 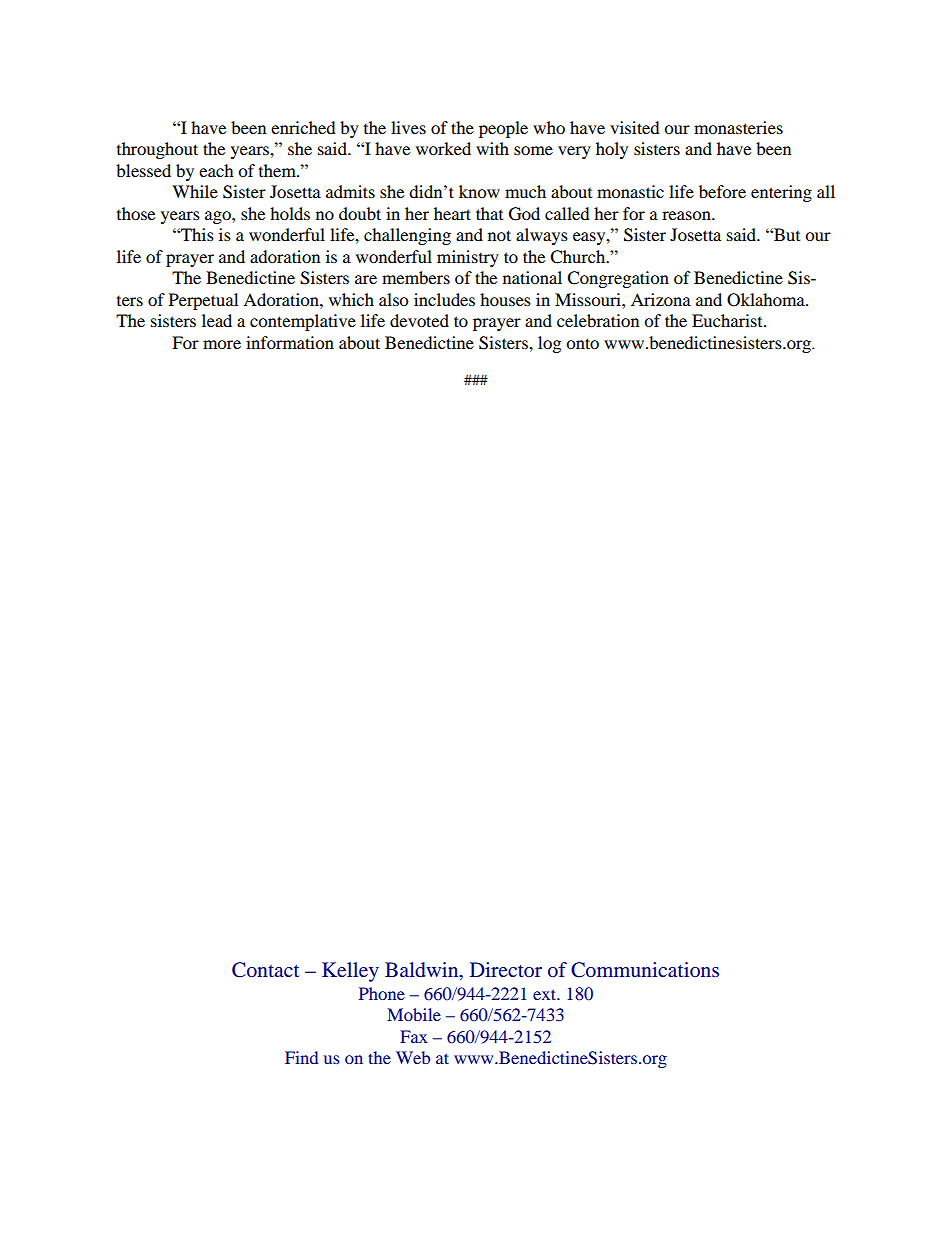 What do you see at coordinates (443, 148) in the document?
I see `worked` at bounding box center [443, 148].
